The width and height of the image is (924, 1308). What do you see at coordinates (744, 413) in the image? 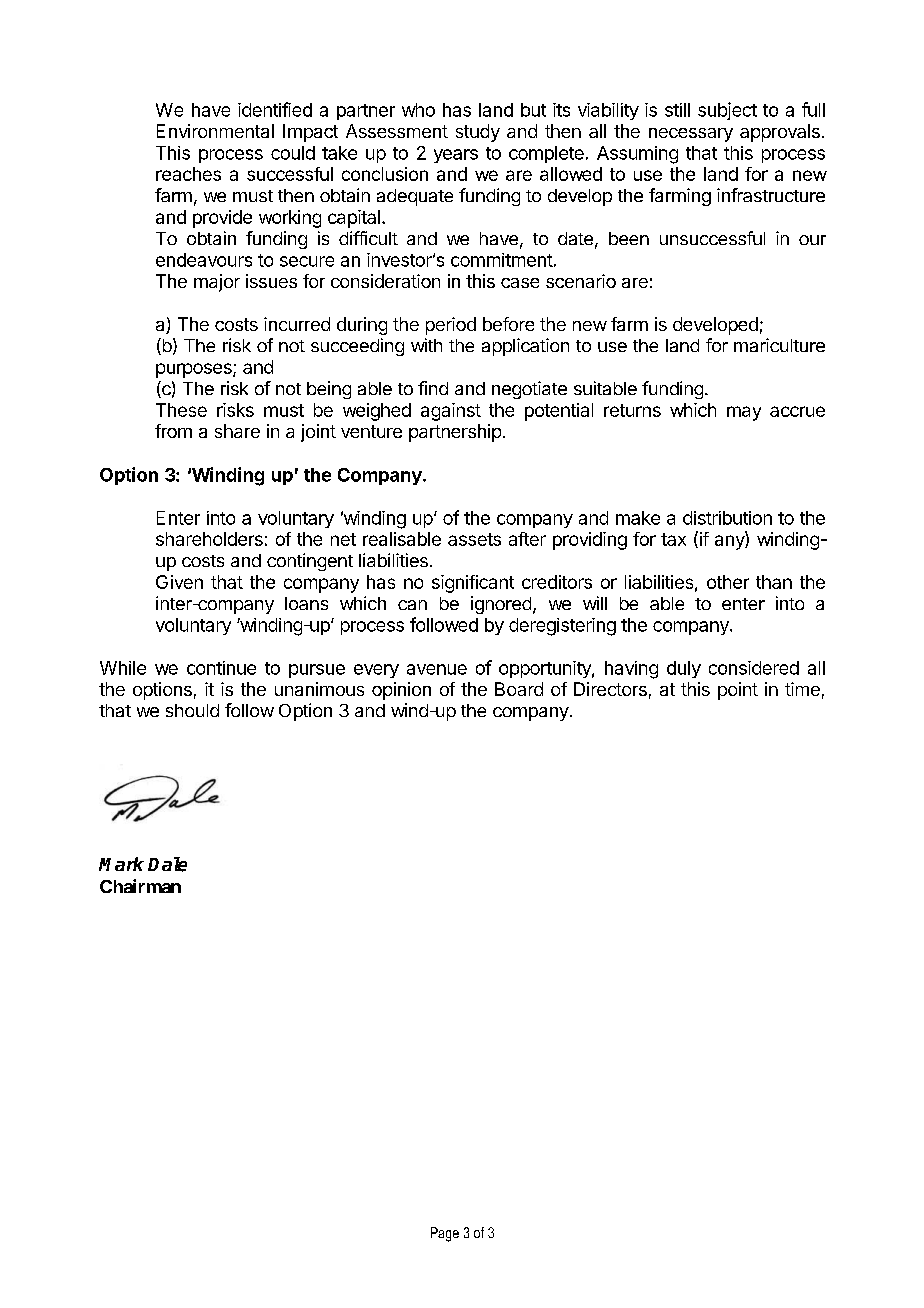
I see `may` at bounding box center [744, 413].
